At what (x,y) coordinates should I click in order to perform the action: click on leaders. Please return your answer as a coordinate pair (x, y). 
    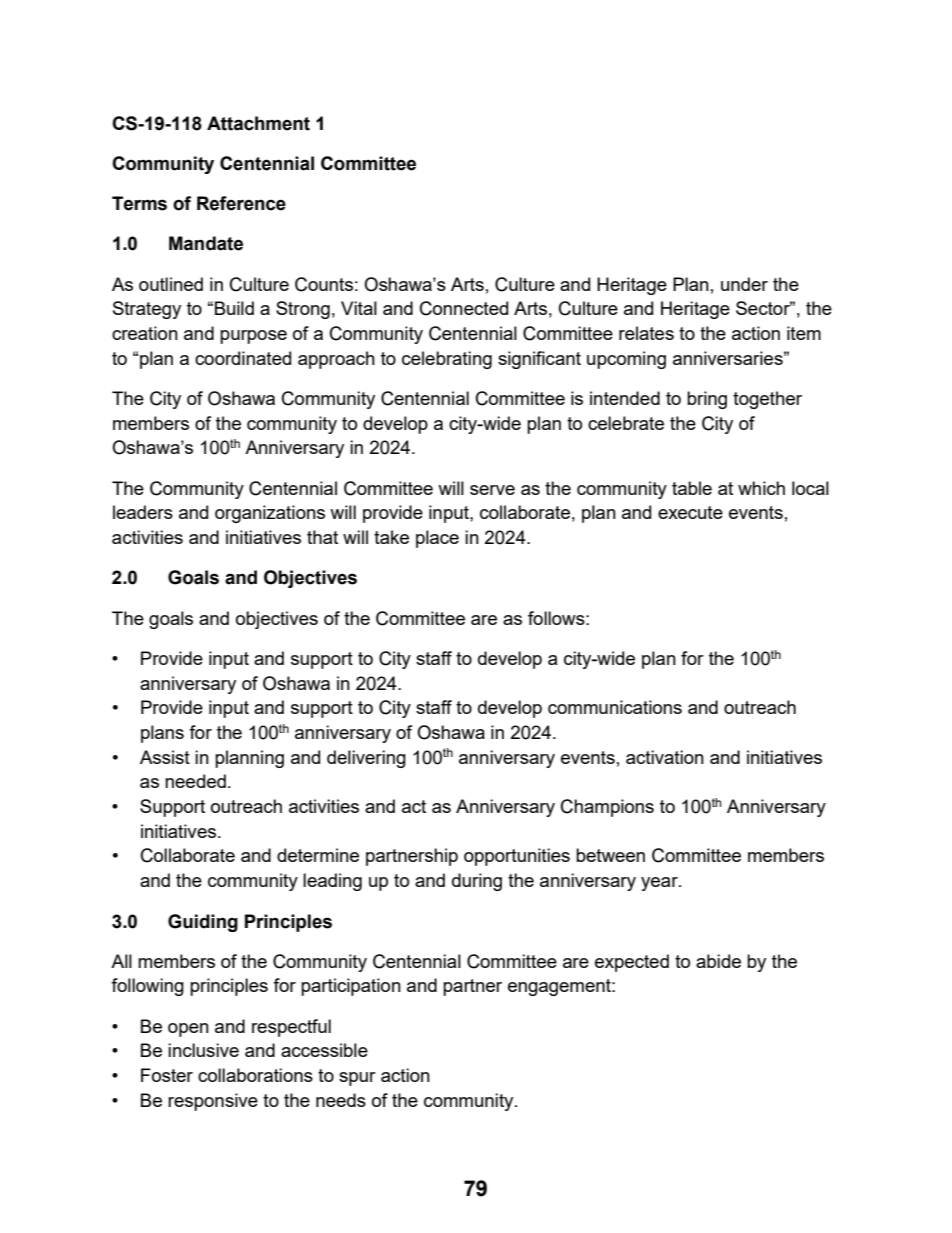
    Looking at the image, I should click on (143, 512).
